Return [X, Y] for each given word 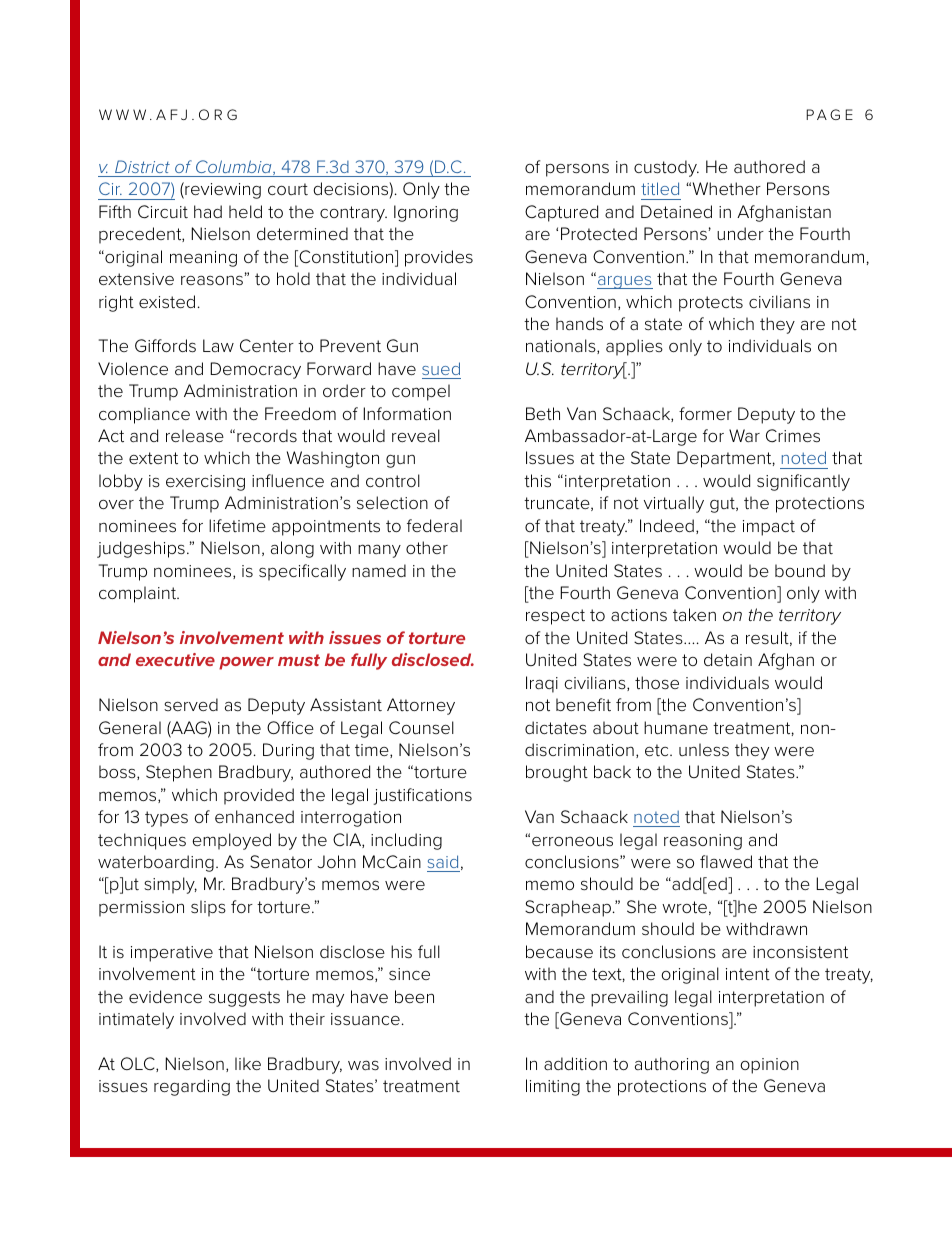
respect [555, 617]
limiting [553, 1087]
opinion [769, 1066]
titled [660, 188]
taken [694, 614]
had [208, 211]
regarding [192, 1087]
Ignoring [426, 213]
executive [175, 659]
